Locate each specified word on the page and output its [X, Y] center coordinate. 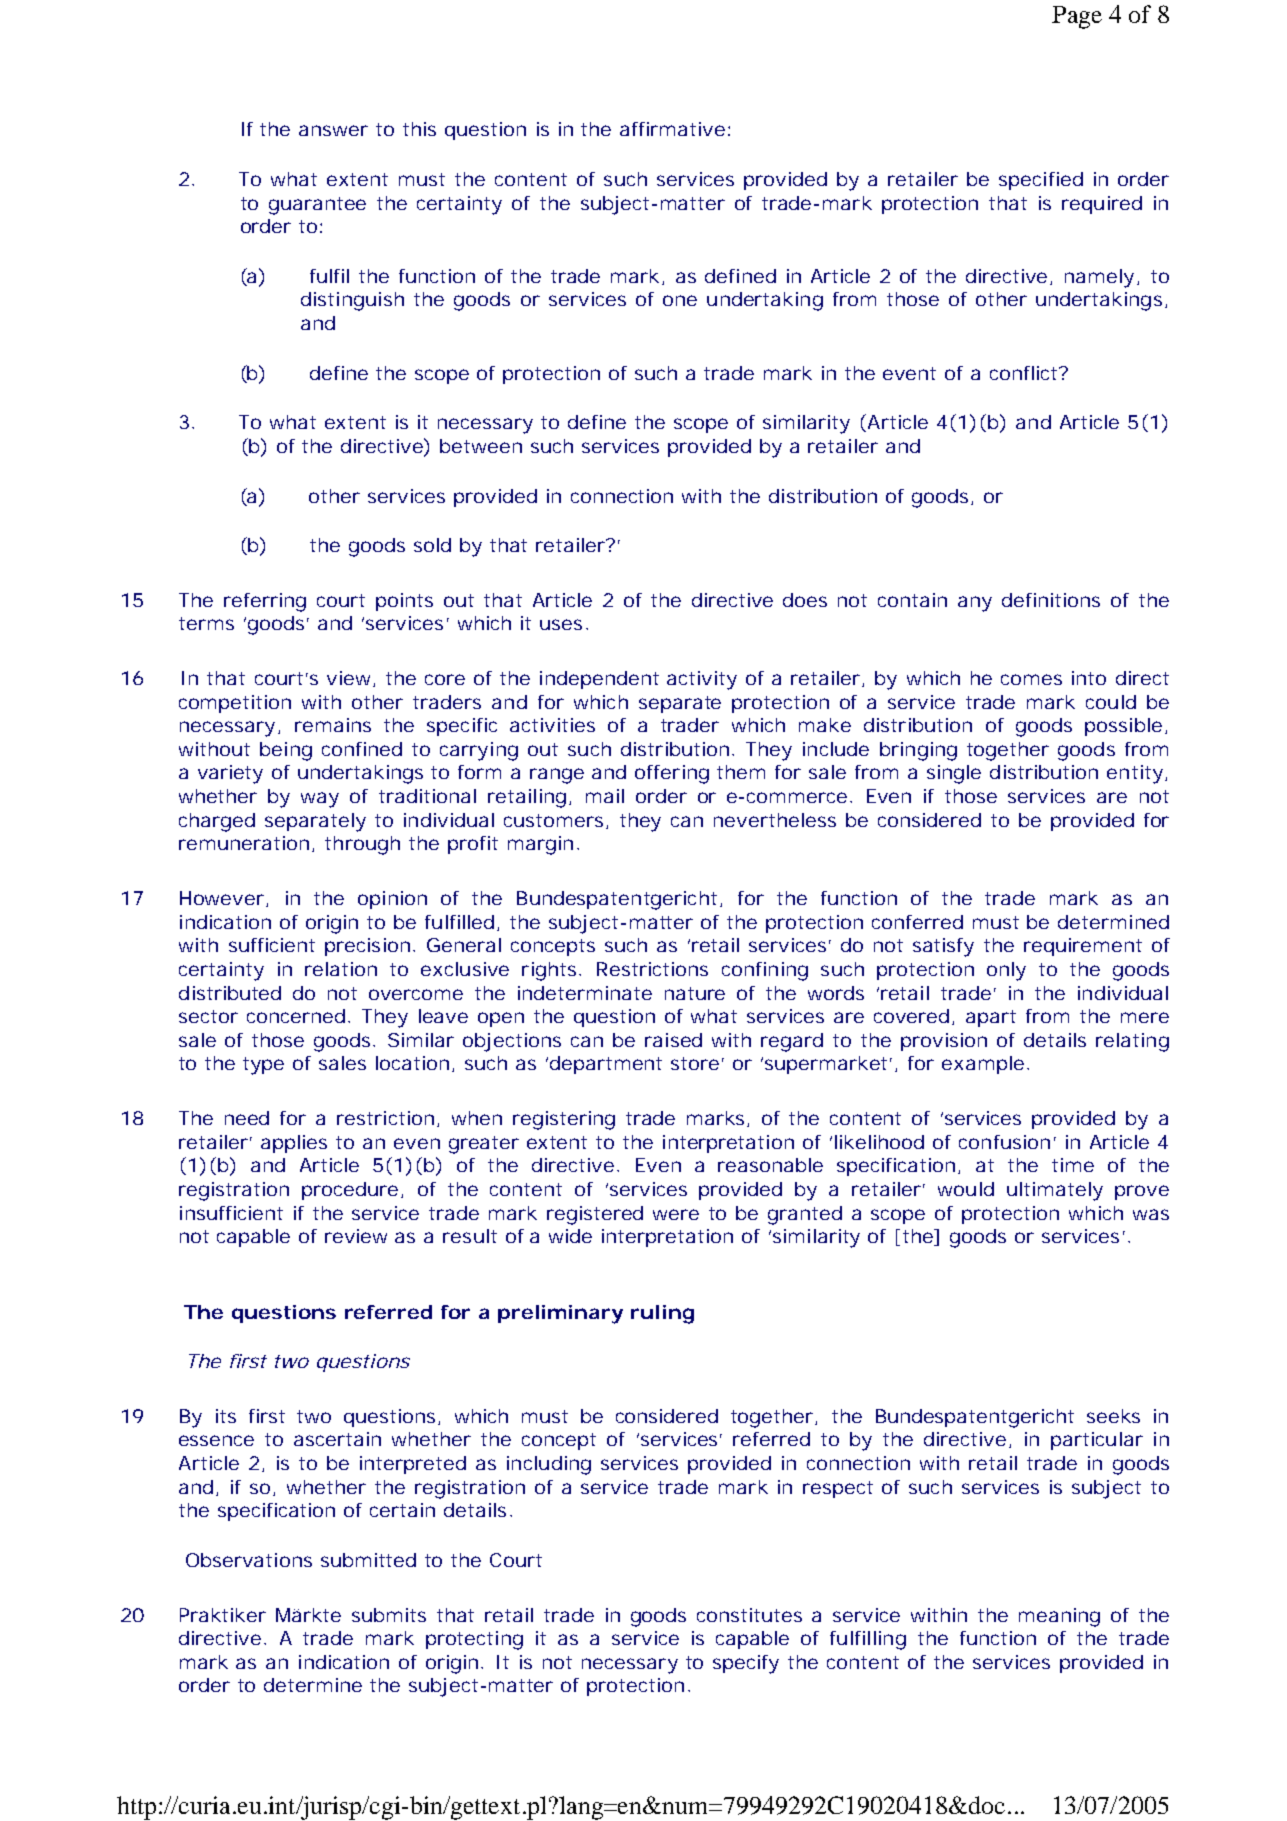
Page [1077, 17]
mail [605, 796]
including [549, 1465]
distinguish [352, 301]
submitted [368, 1560]
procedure [352, 1191]
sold [432, 545]
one [680, 300]
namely [1102, 278]
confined [362, 749]
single [954, 774]
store [697, 1063]
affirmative [675, 129]
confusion [1007, 1142]
